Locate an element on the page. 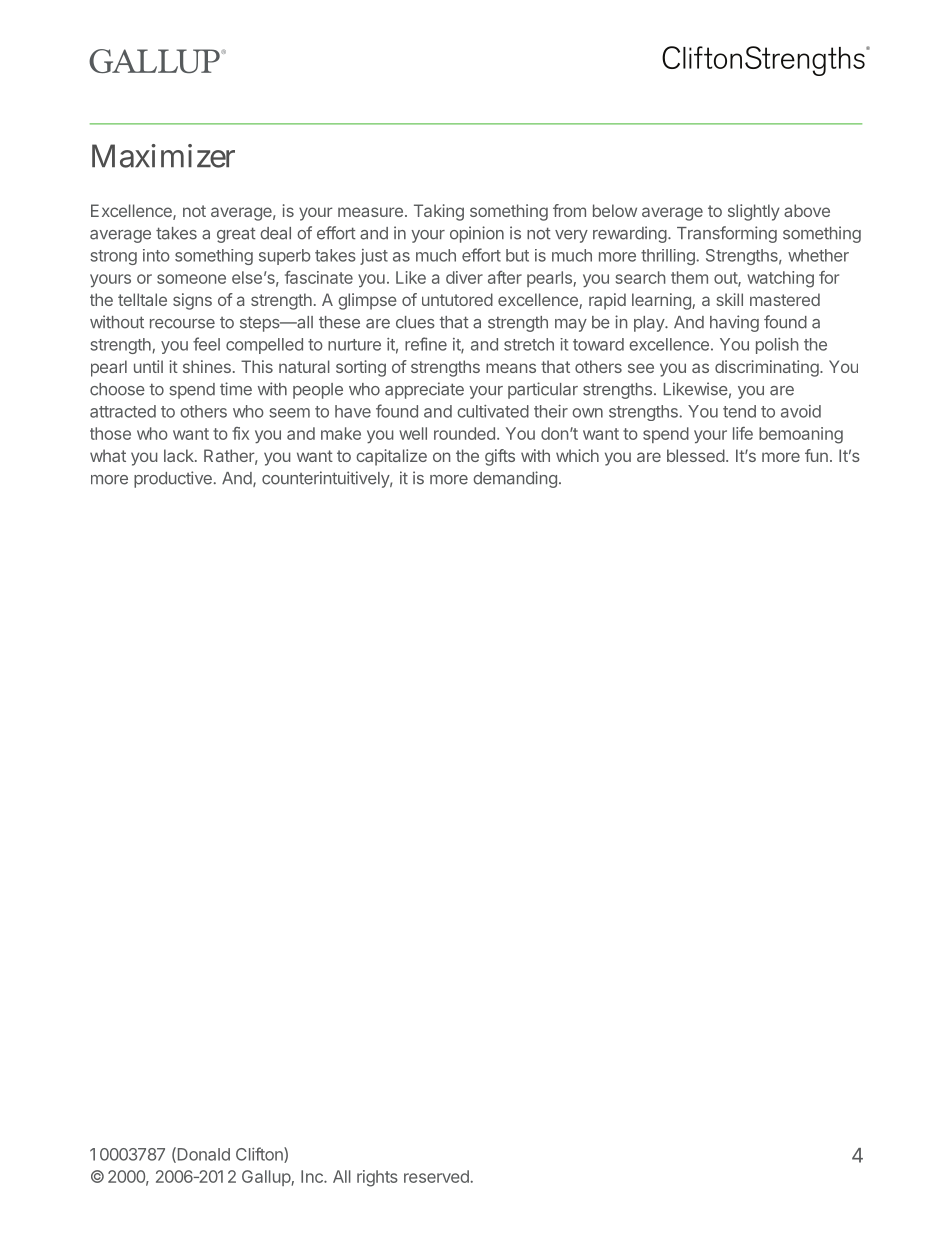  demanding is located at coordinates (515, 479).
